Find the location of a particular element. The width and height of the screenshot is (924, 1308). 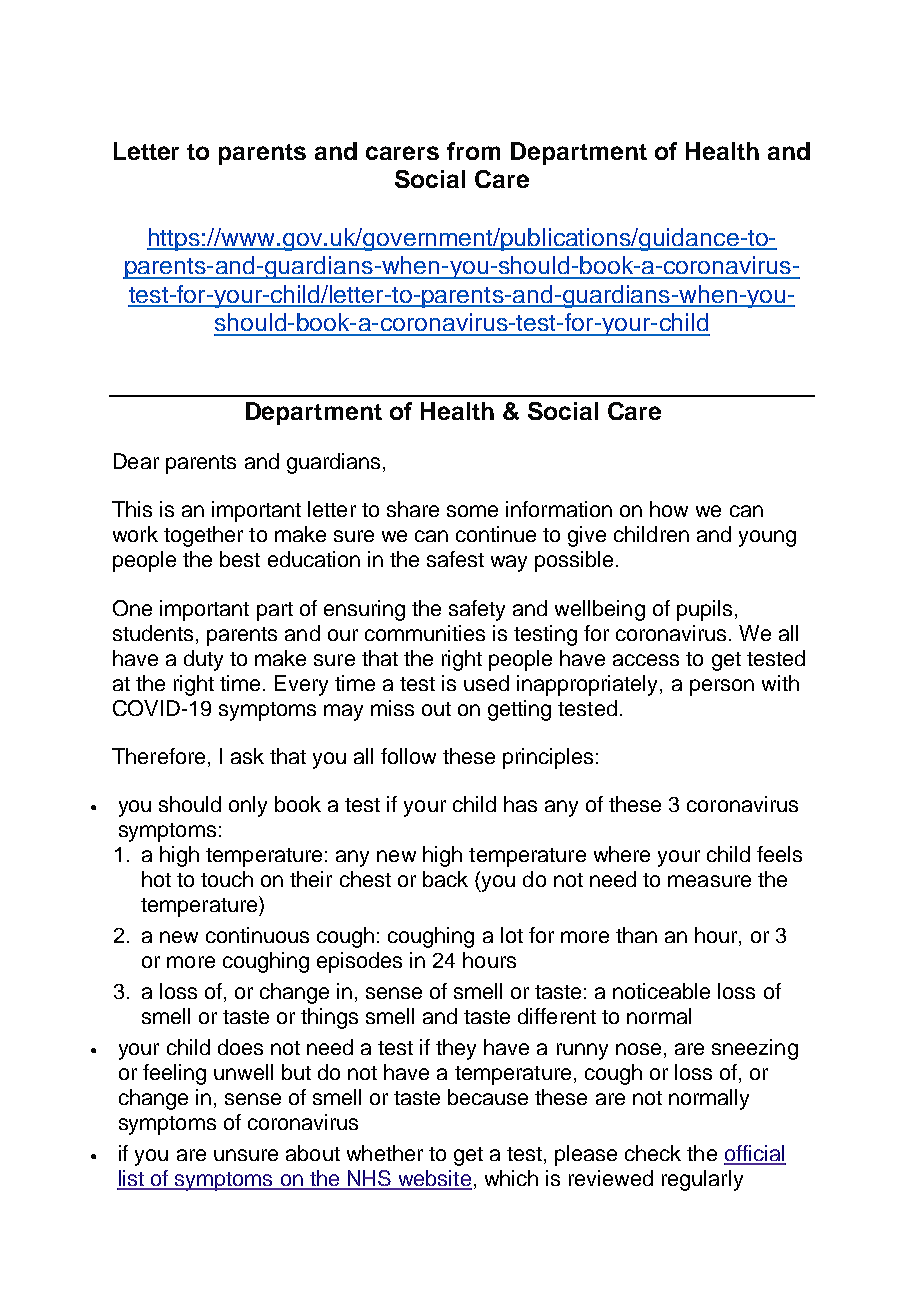

than is located at coordinates (636, 935).
